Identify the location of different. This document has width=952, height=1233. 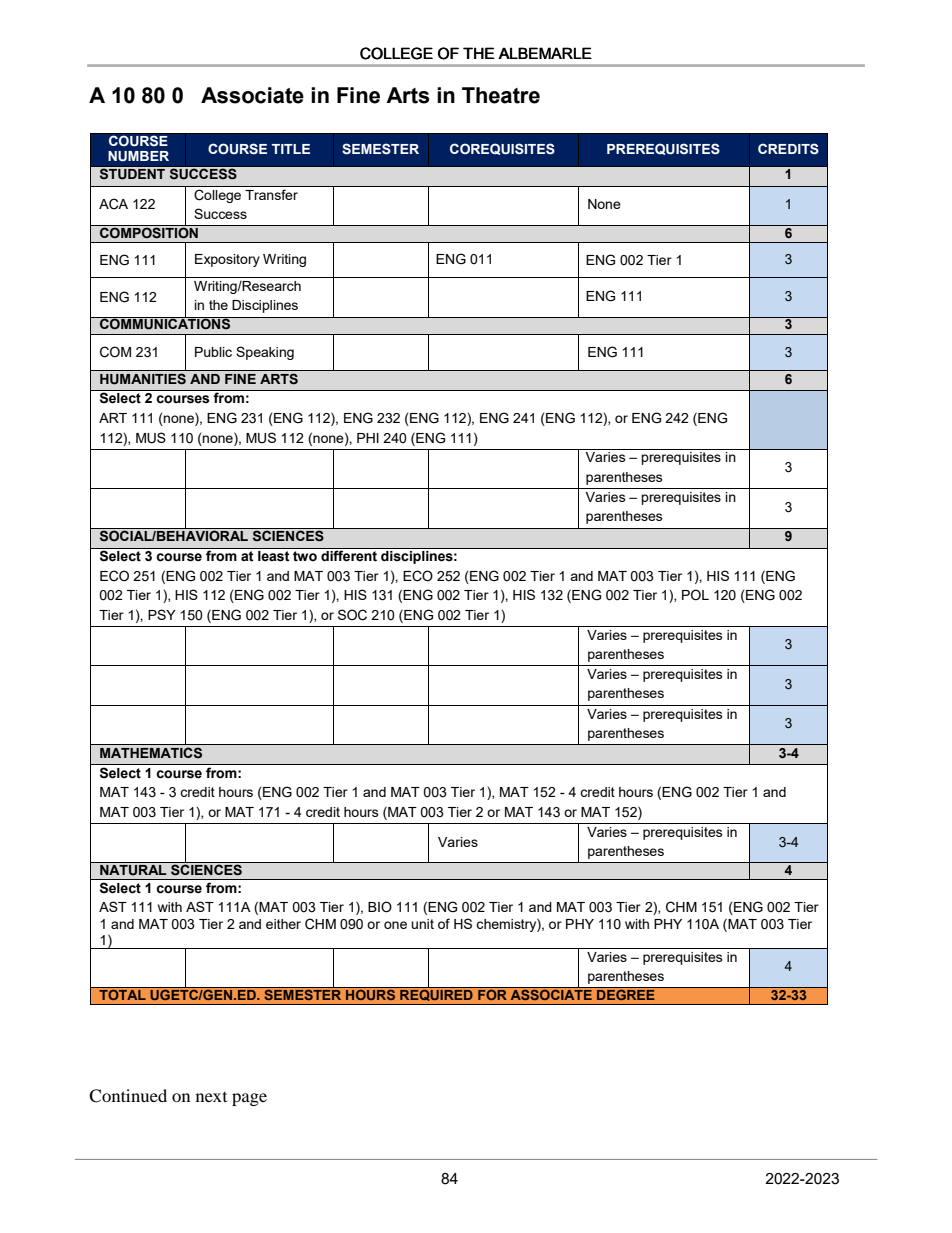
(349, 554).
